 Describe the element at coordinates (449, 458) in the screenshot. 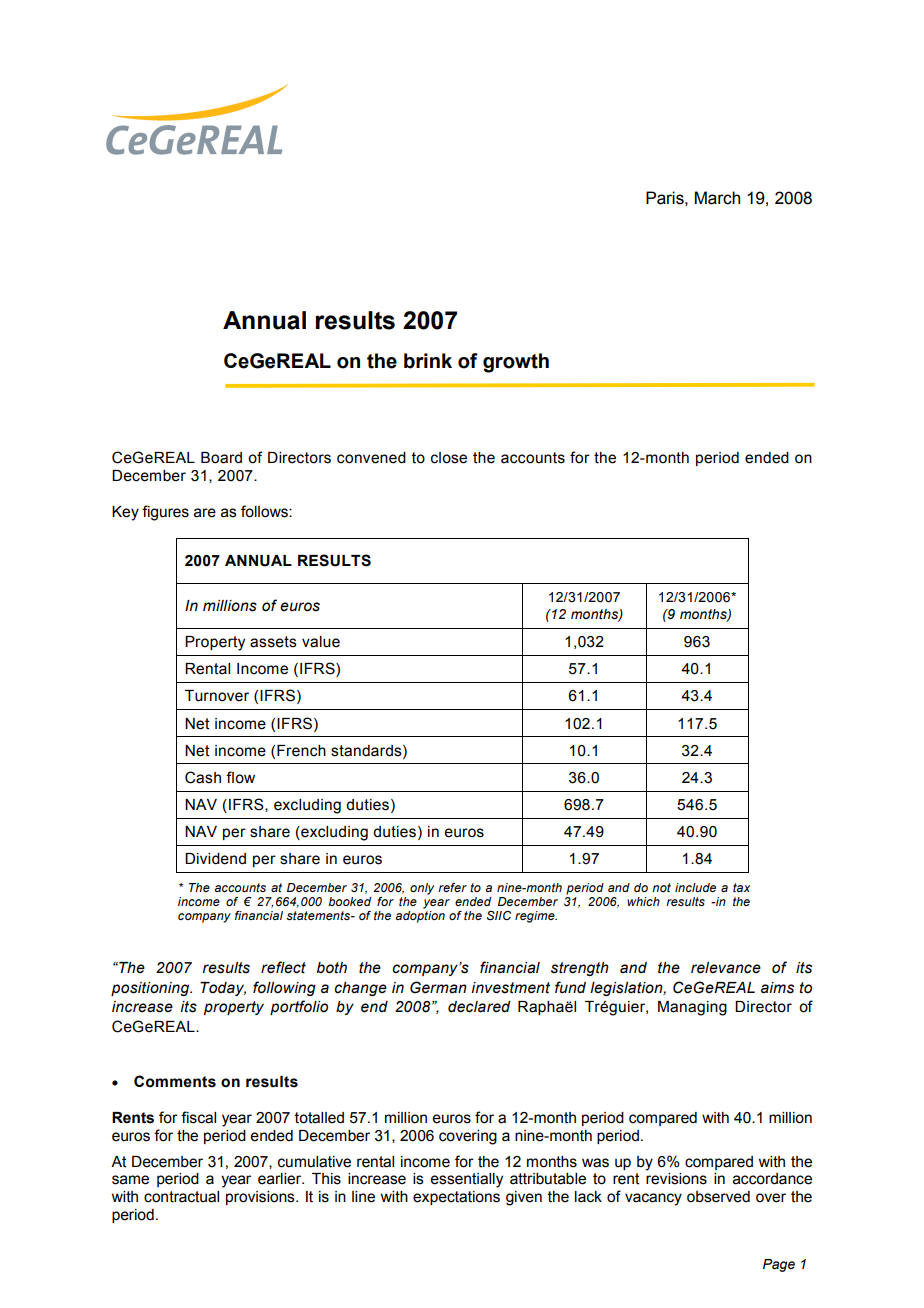

I see `close` at that location.
